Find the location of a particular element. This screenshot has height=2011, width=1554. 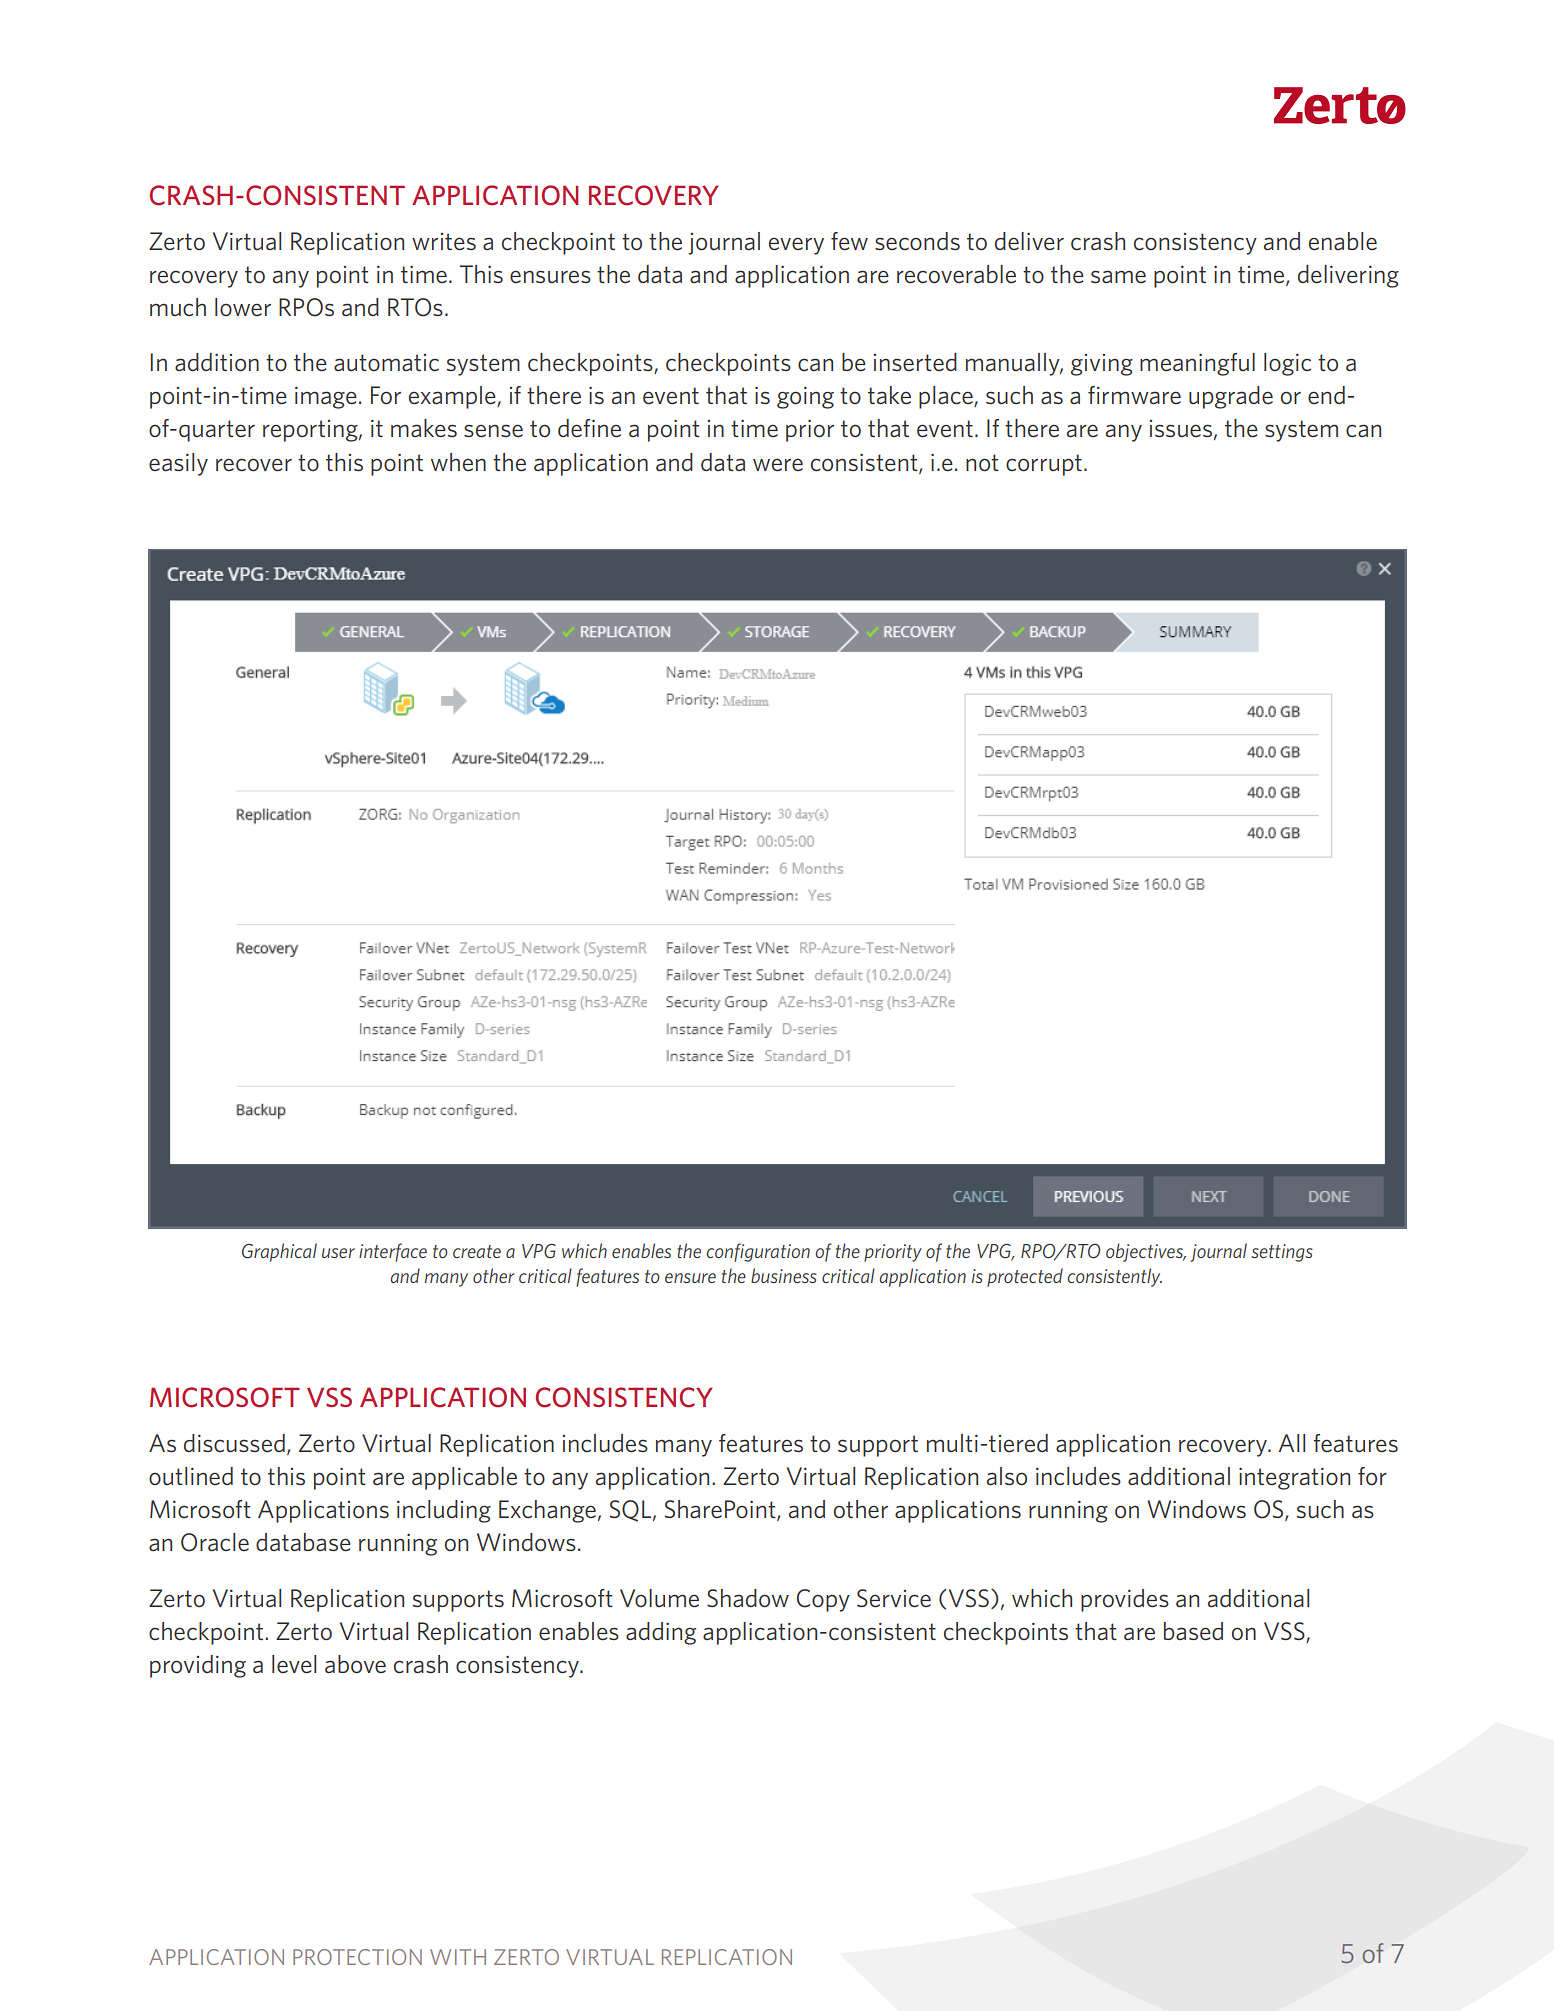

corrupt is located at coordinates (1044, 465).
